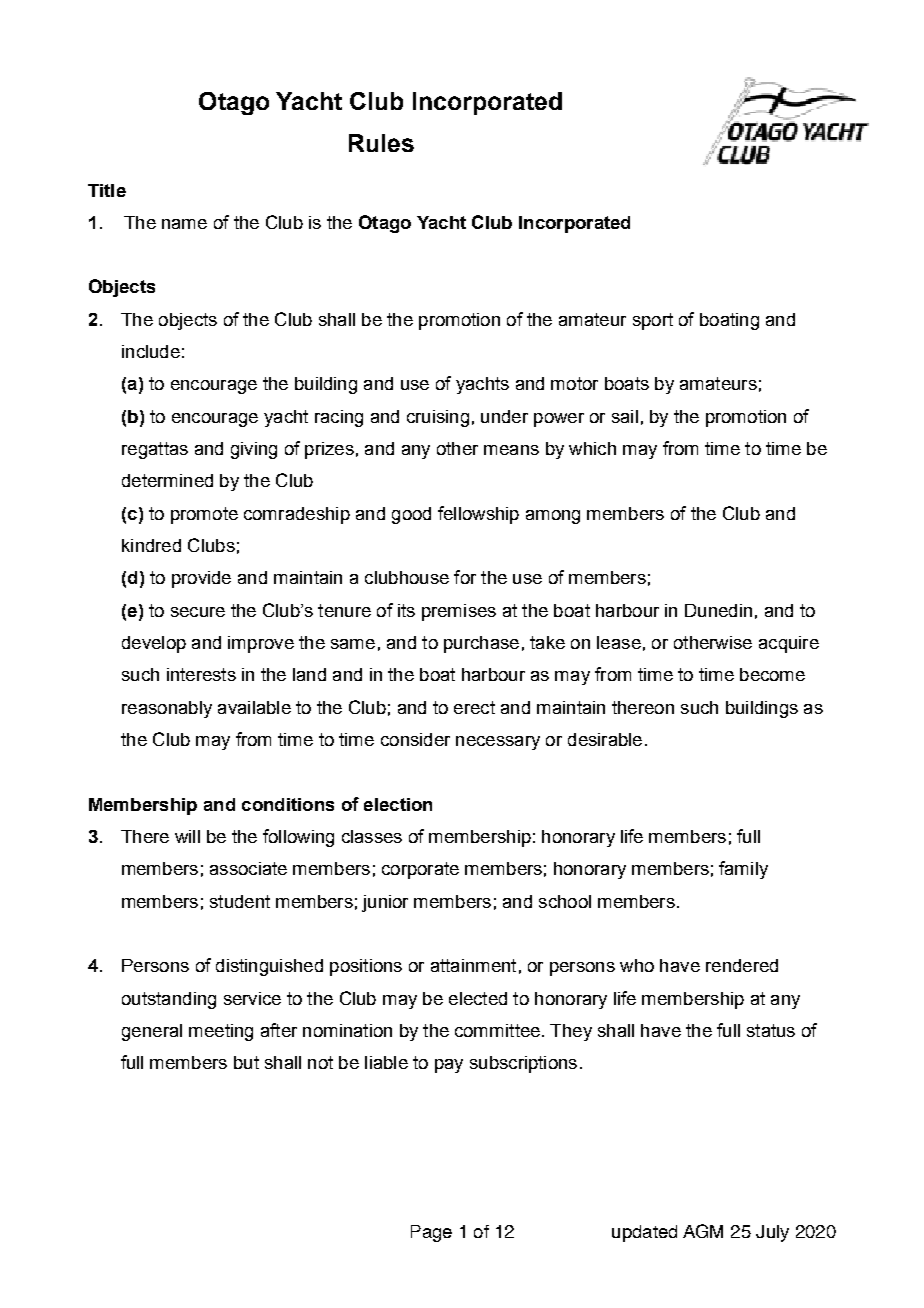 Image resolution: width=924 pixels, height=1308 pixels. Describe the element at coordinates (474, 707) in the screenshot. I see `erect` at that location.
